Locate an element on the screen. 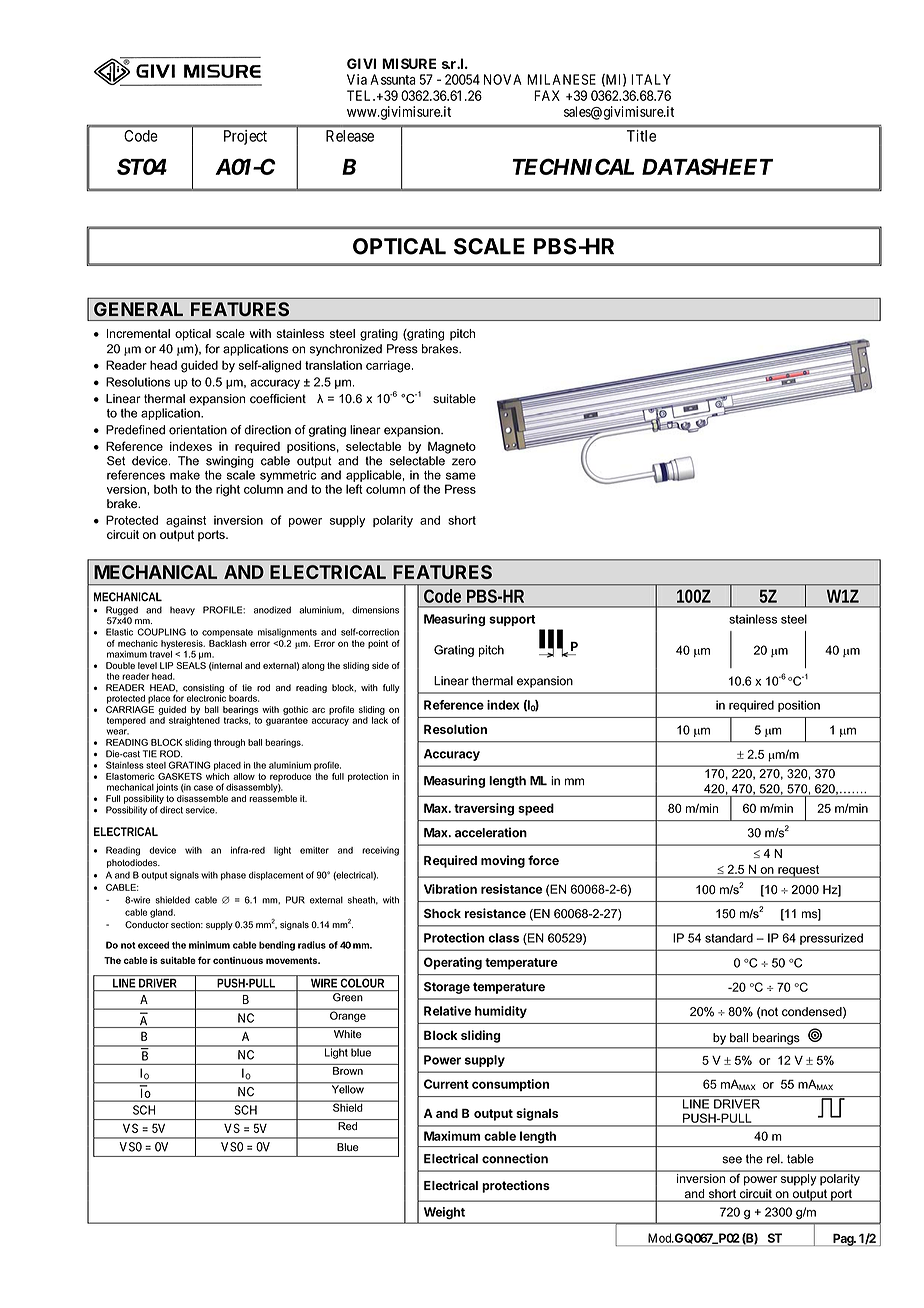  standard is located at coordinates (729, 938).
